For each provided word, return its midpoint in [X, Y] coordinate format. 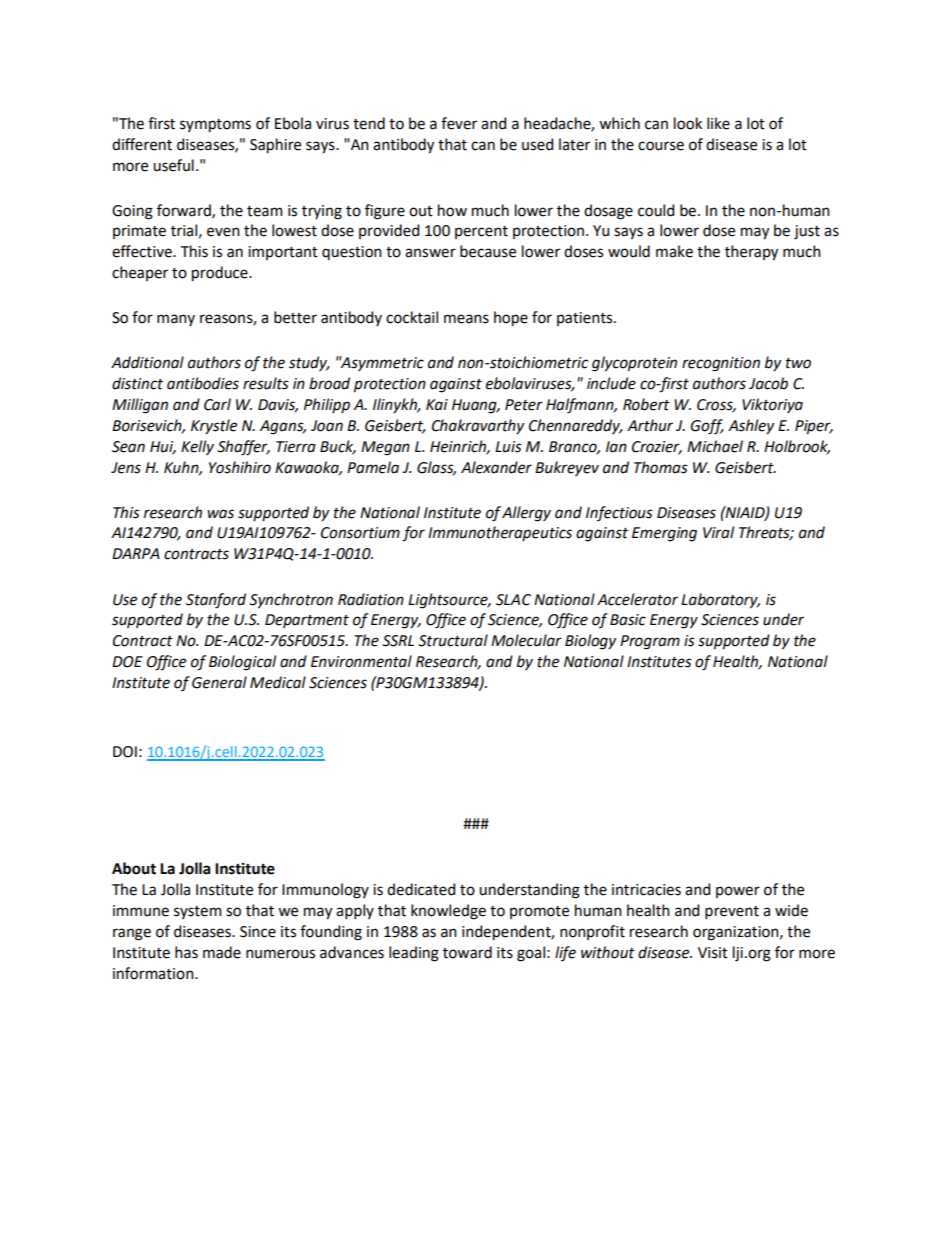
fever [459, 123]
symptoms [215, 126]
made [222, 952]
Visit [713, 953]
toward [467, 952]
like [718, 123]
